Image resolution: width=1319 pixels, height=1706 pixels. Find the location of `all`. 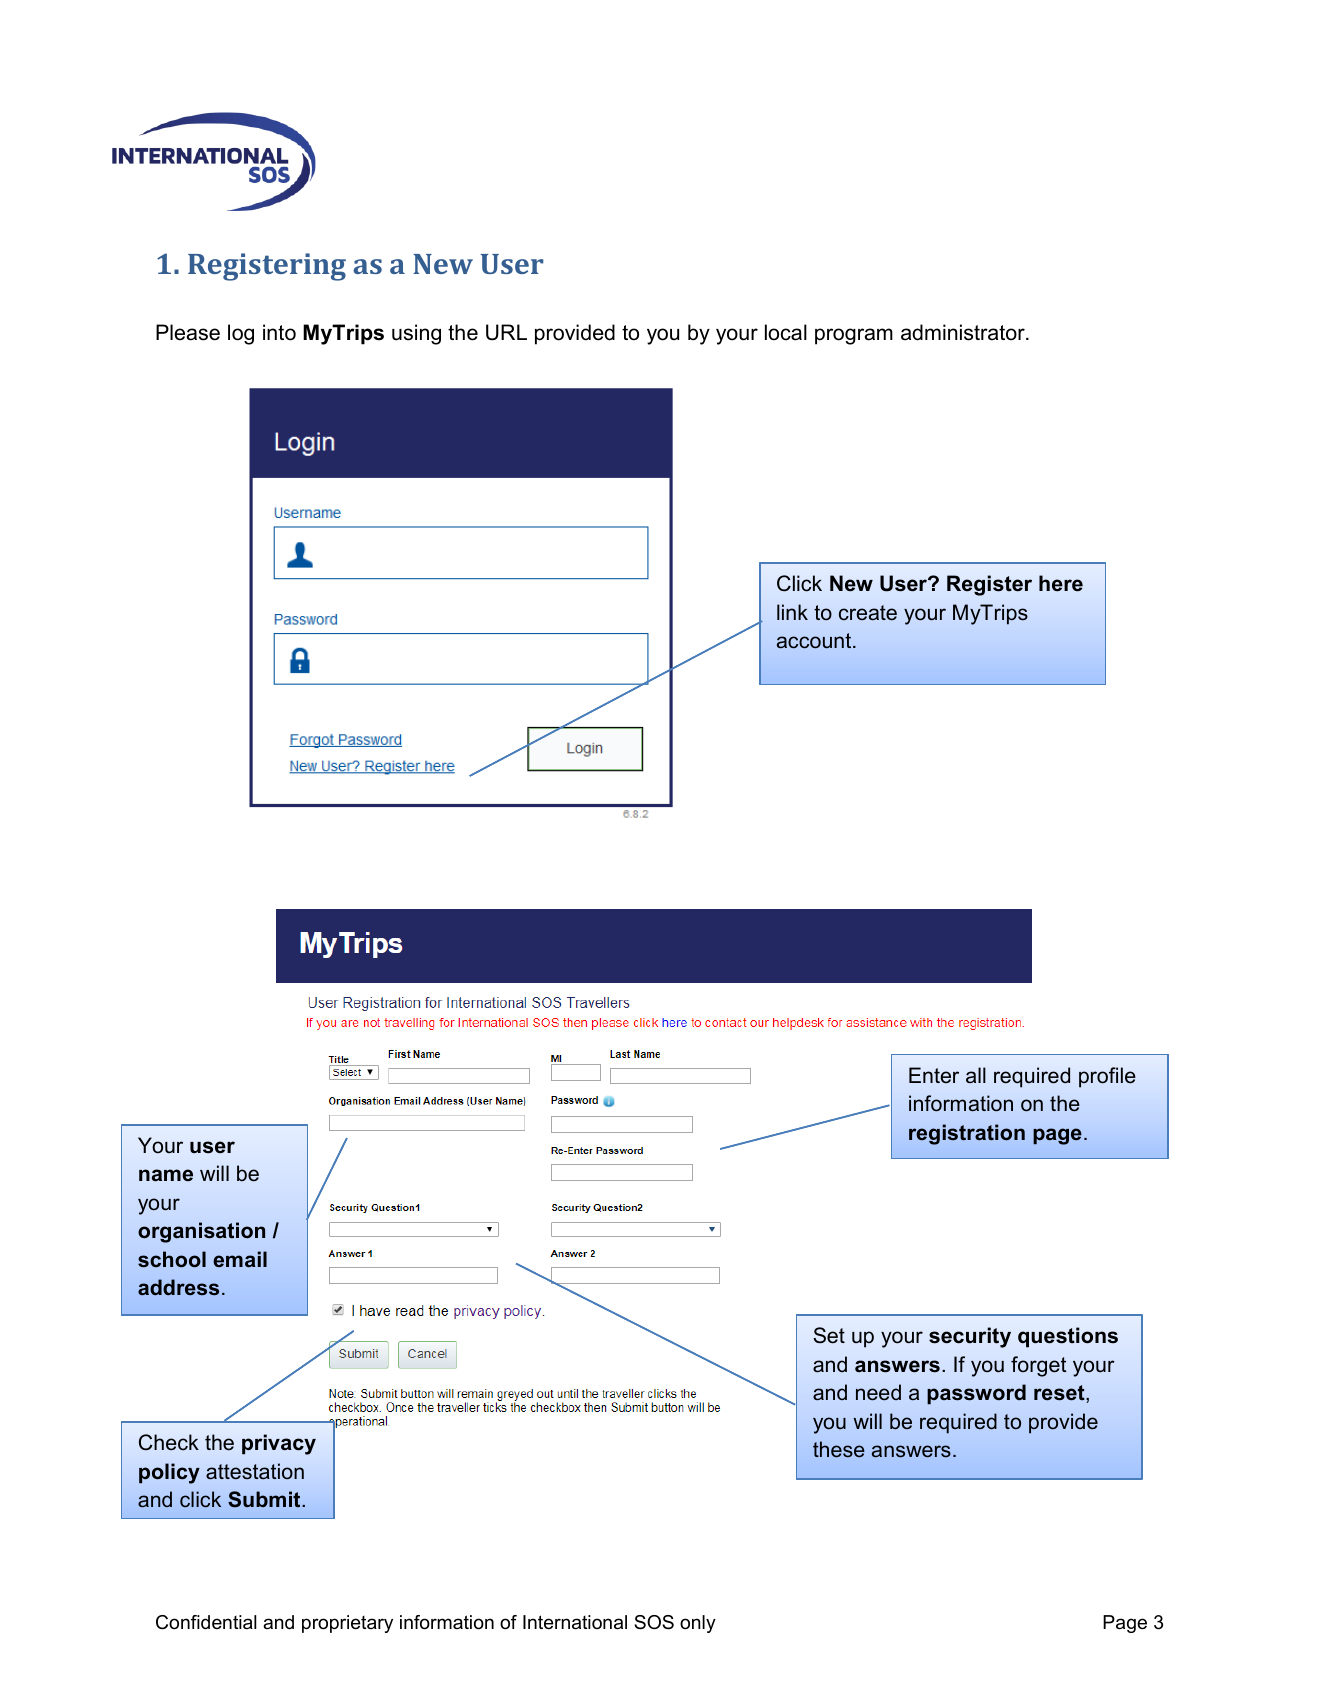

all is located at coordinates (976, 1075).
